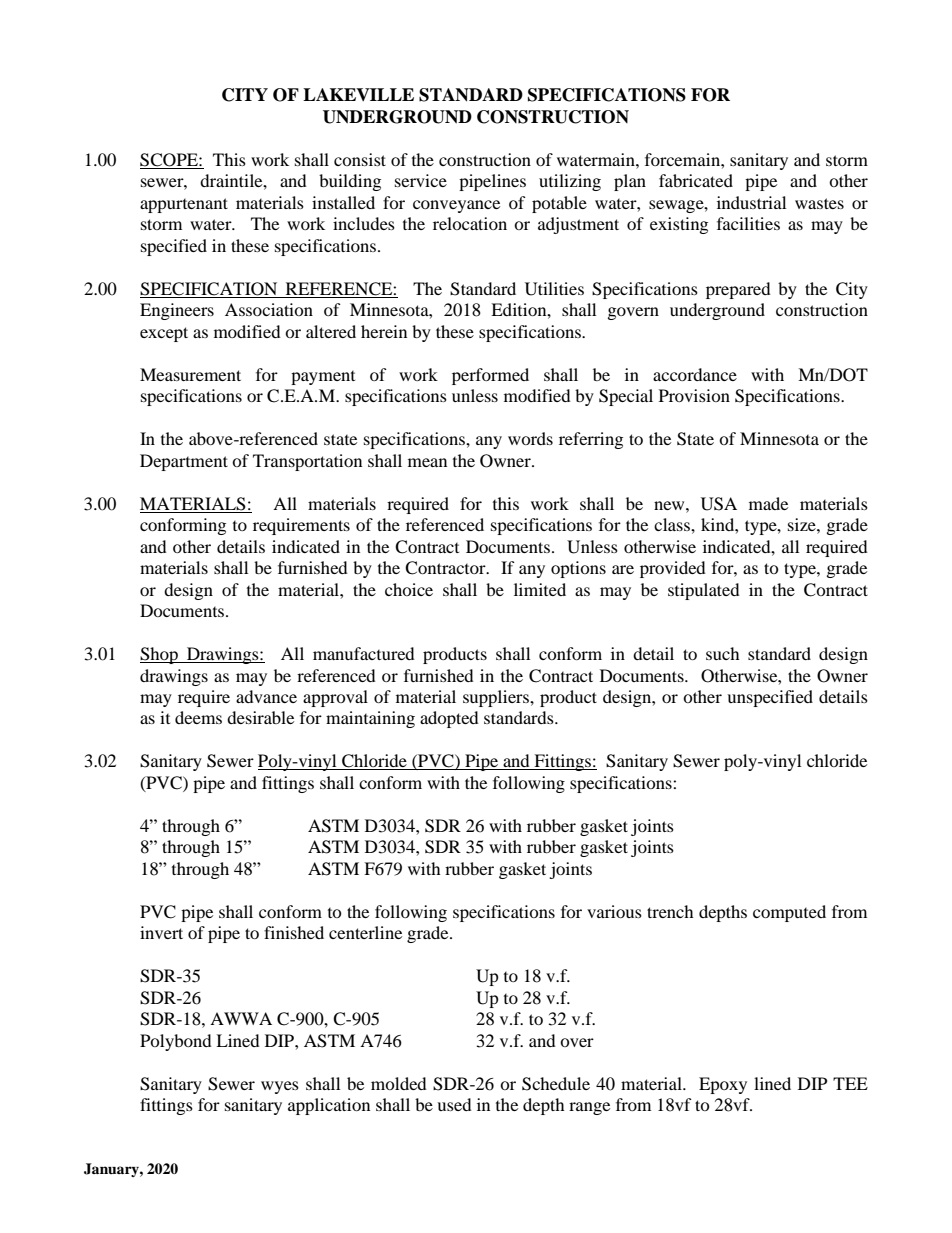 This image has width=952, height=1233. Describe the element at coordinates (160, 655) in the image. I see `Shop` at that location.
